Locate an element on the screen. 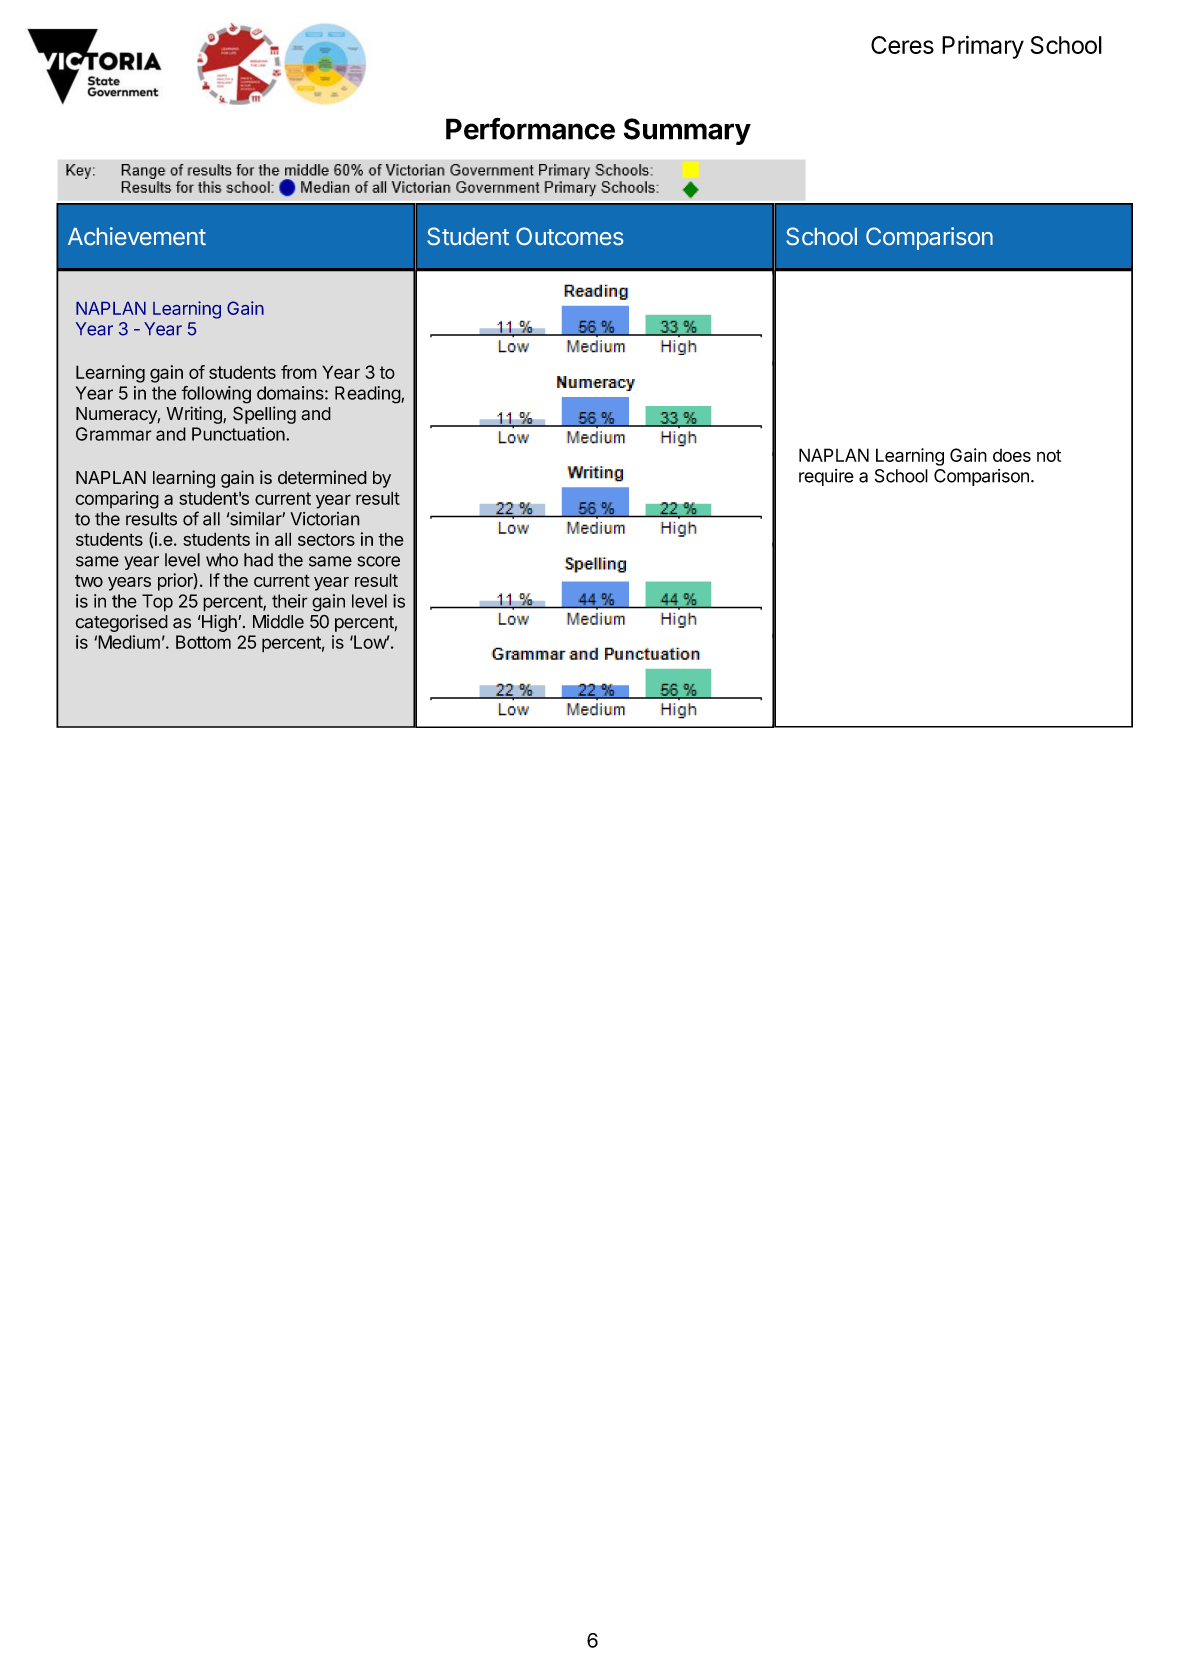  Bottom is located at coordinates (203, 642).
